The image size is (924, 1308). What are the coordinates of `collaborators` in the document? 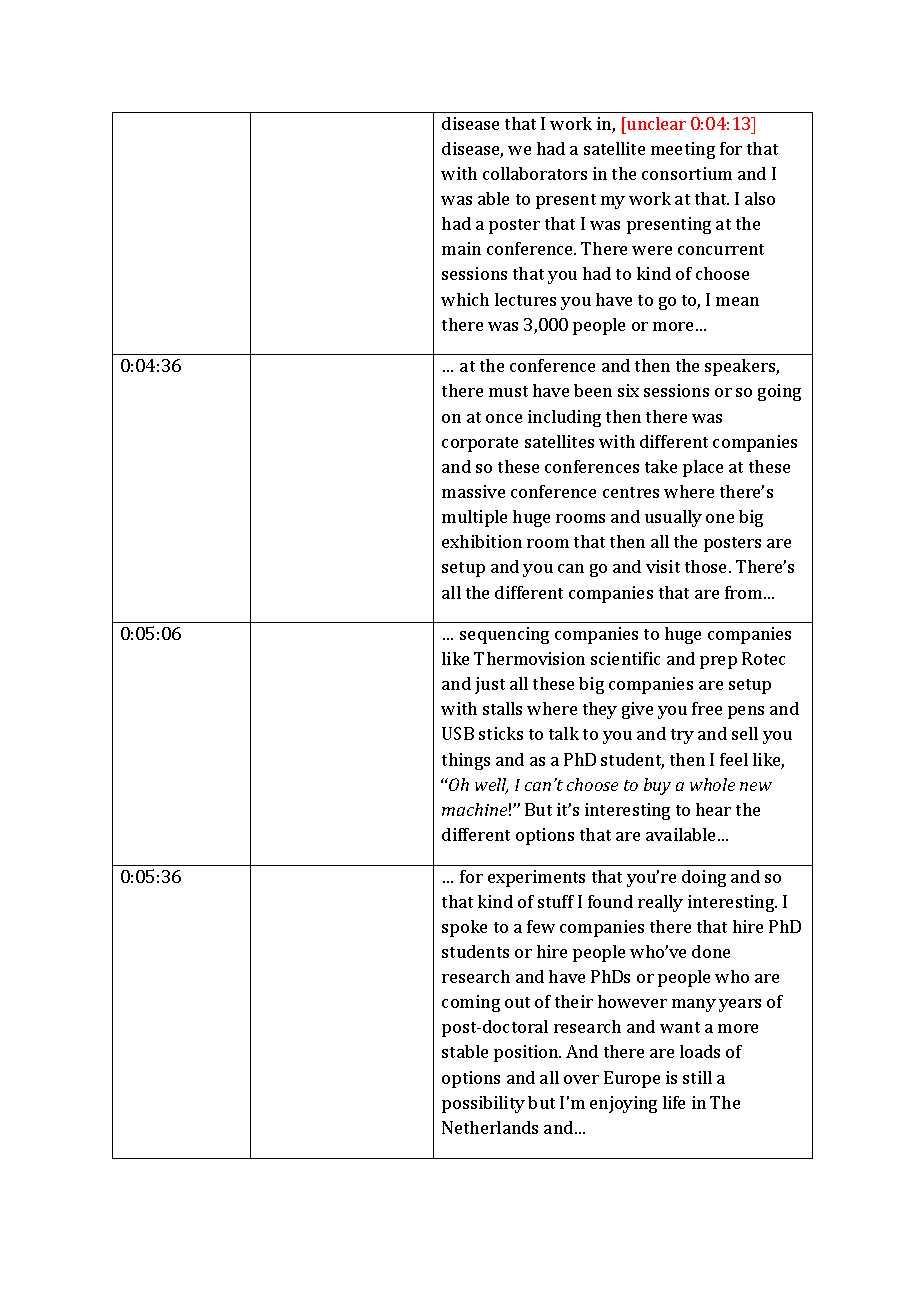 It's located at (535, 173).
